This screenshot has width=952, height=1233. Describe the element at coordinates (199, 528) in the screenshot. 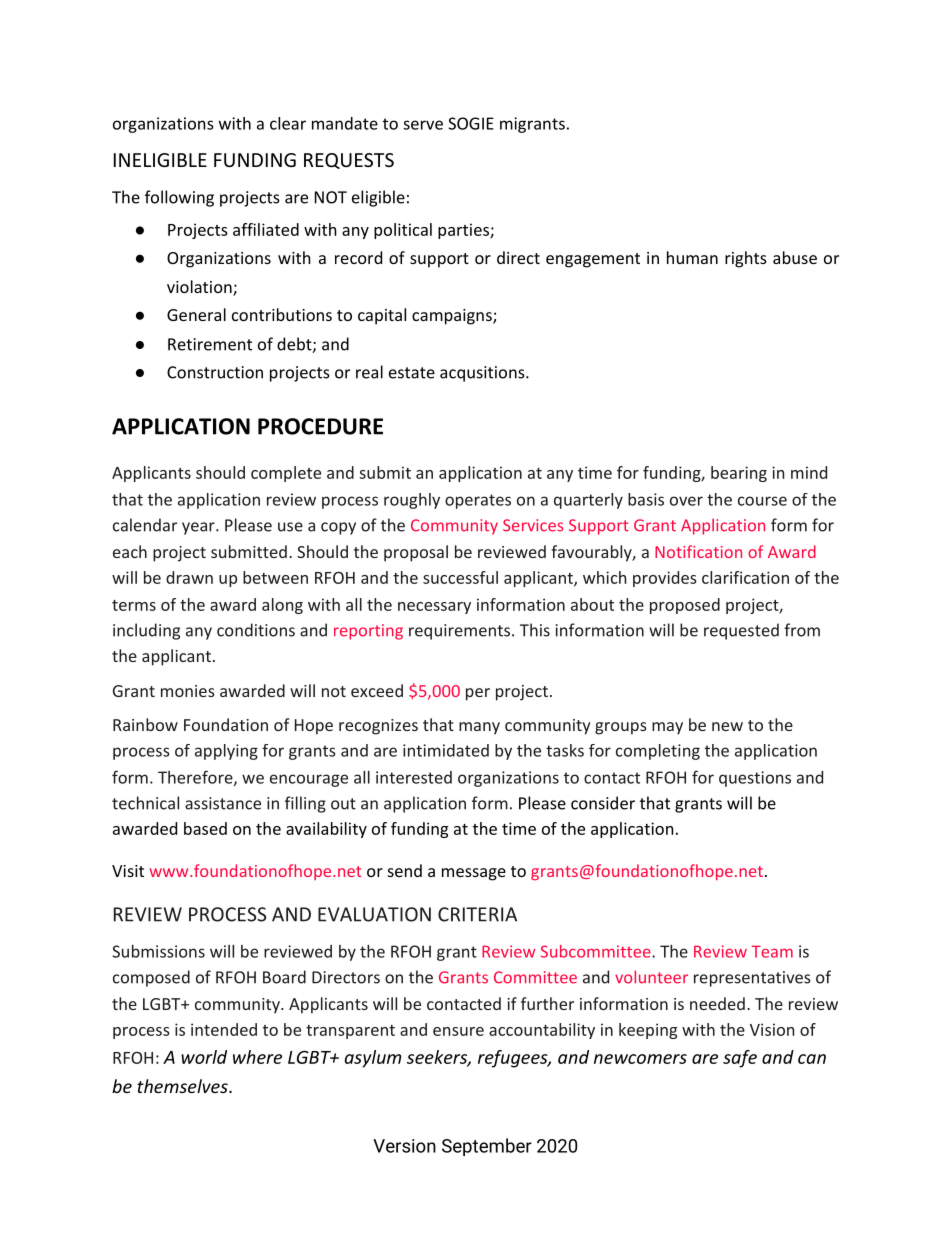

I see `year` at that location.
